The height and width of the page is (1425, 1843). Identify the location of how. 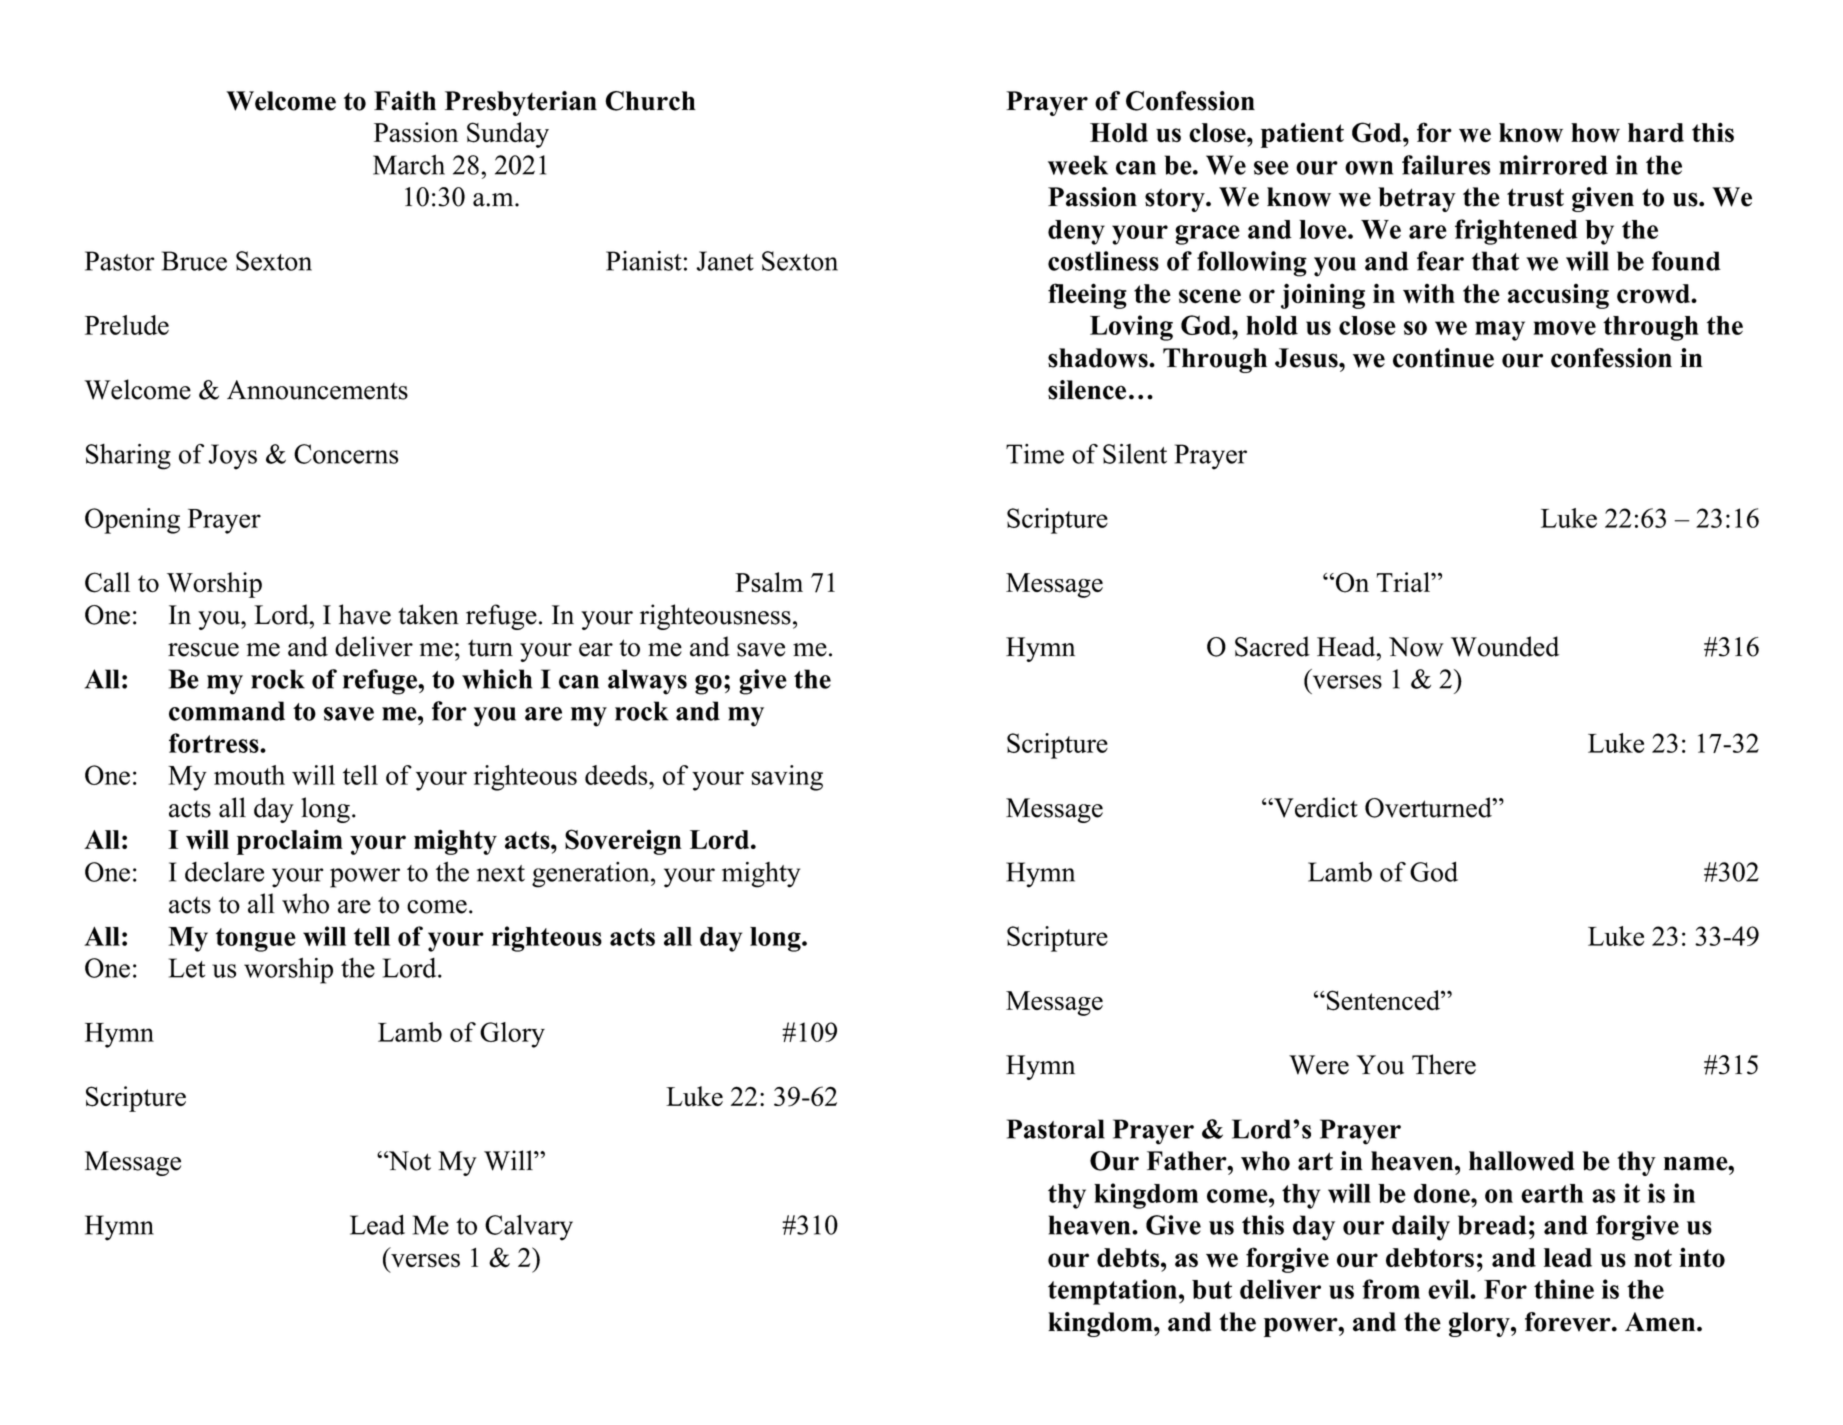
(1595, 133).
